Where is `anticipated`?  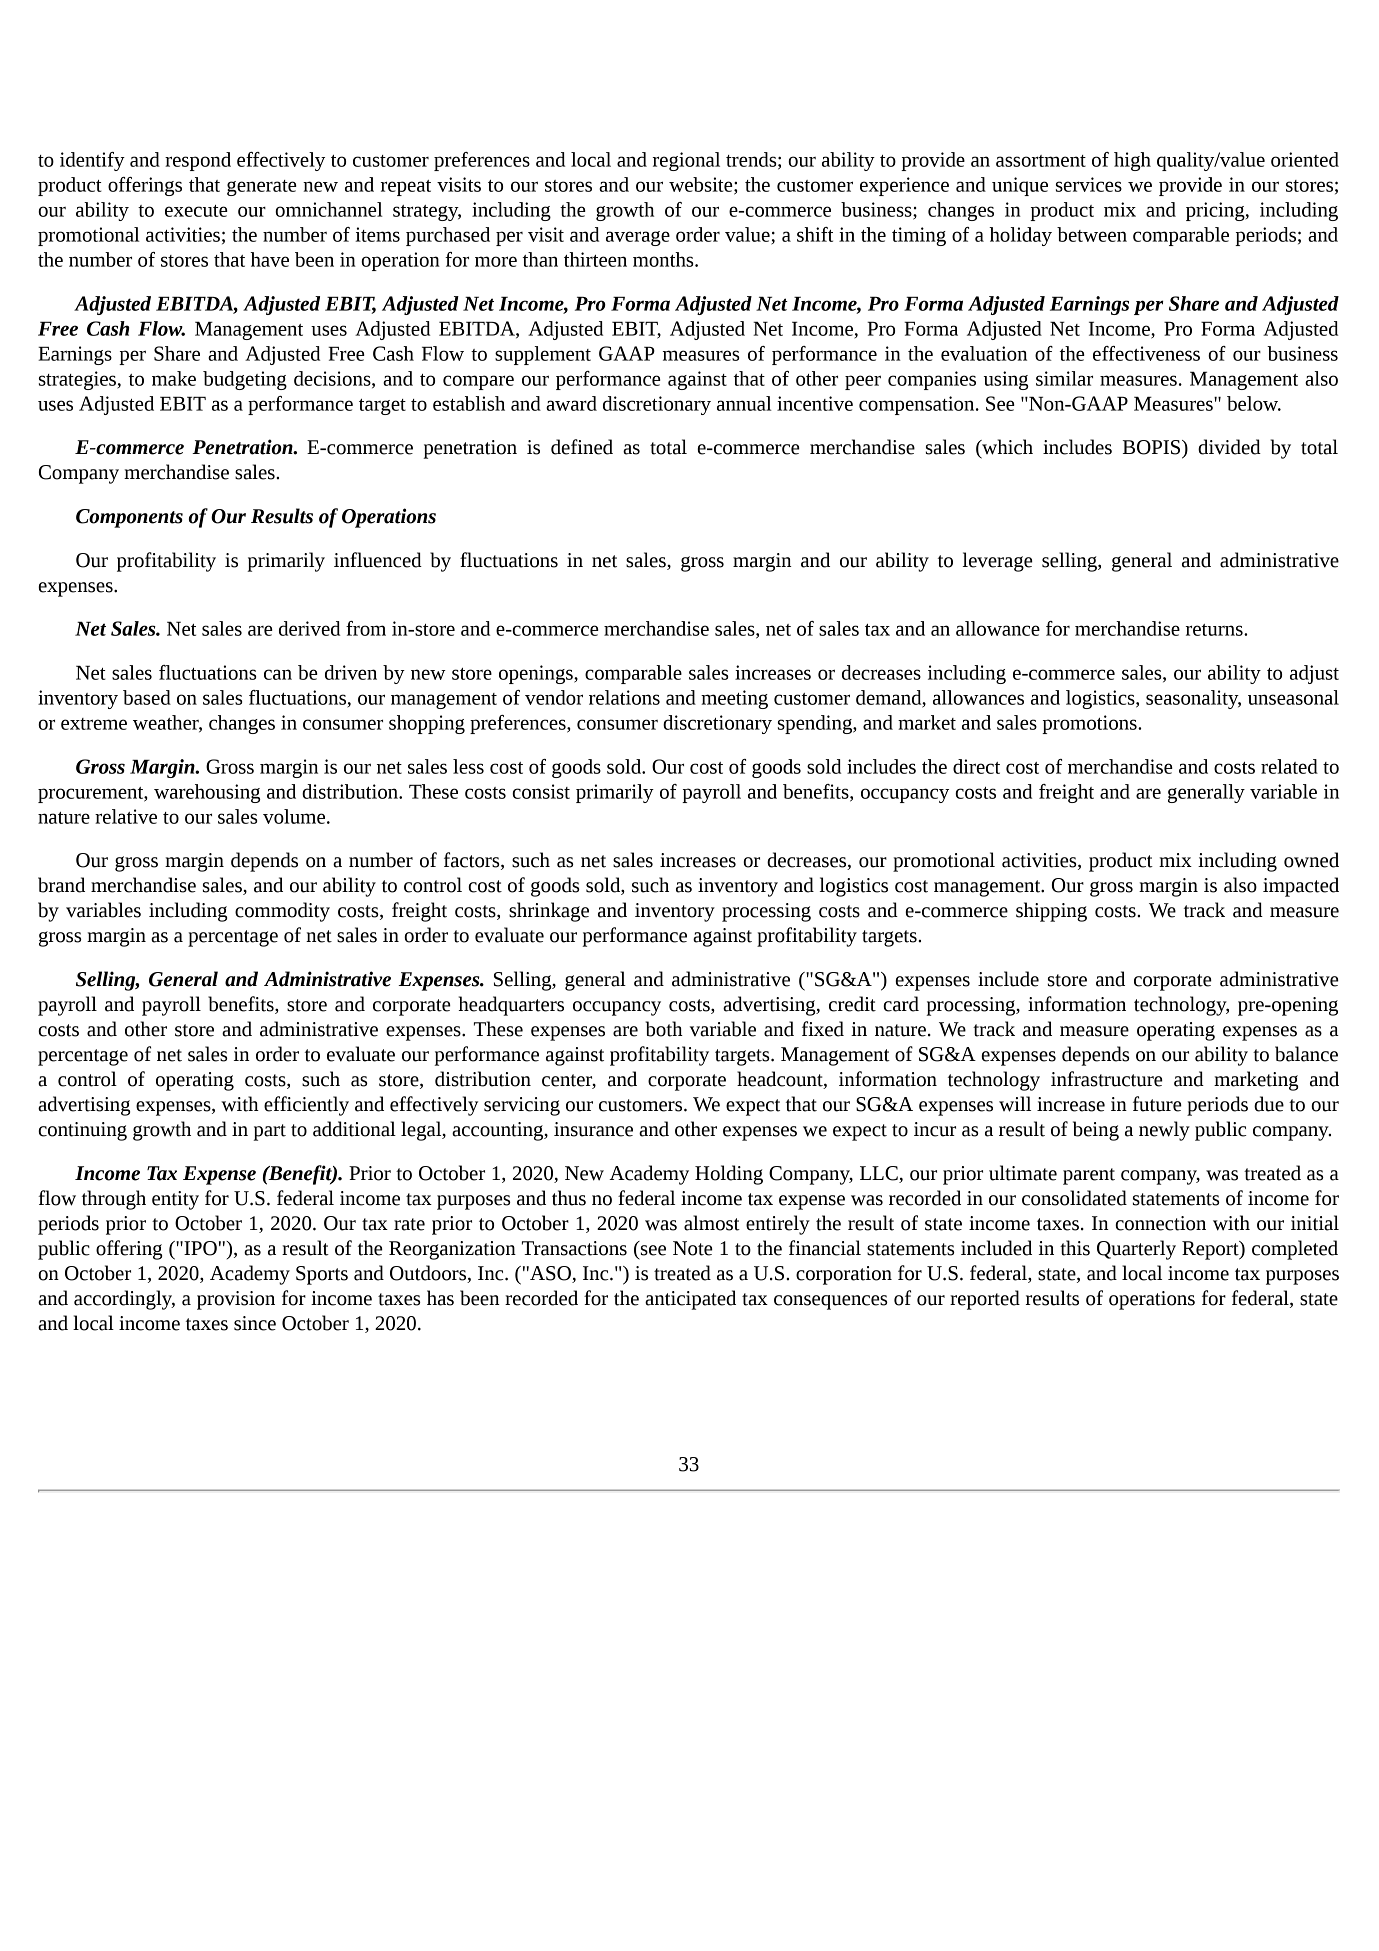 anticipated is located at coordinates (690, 1300).
